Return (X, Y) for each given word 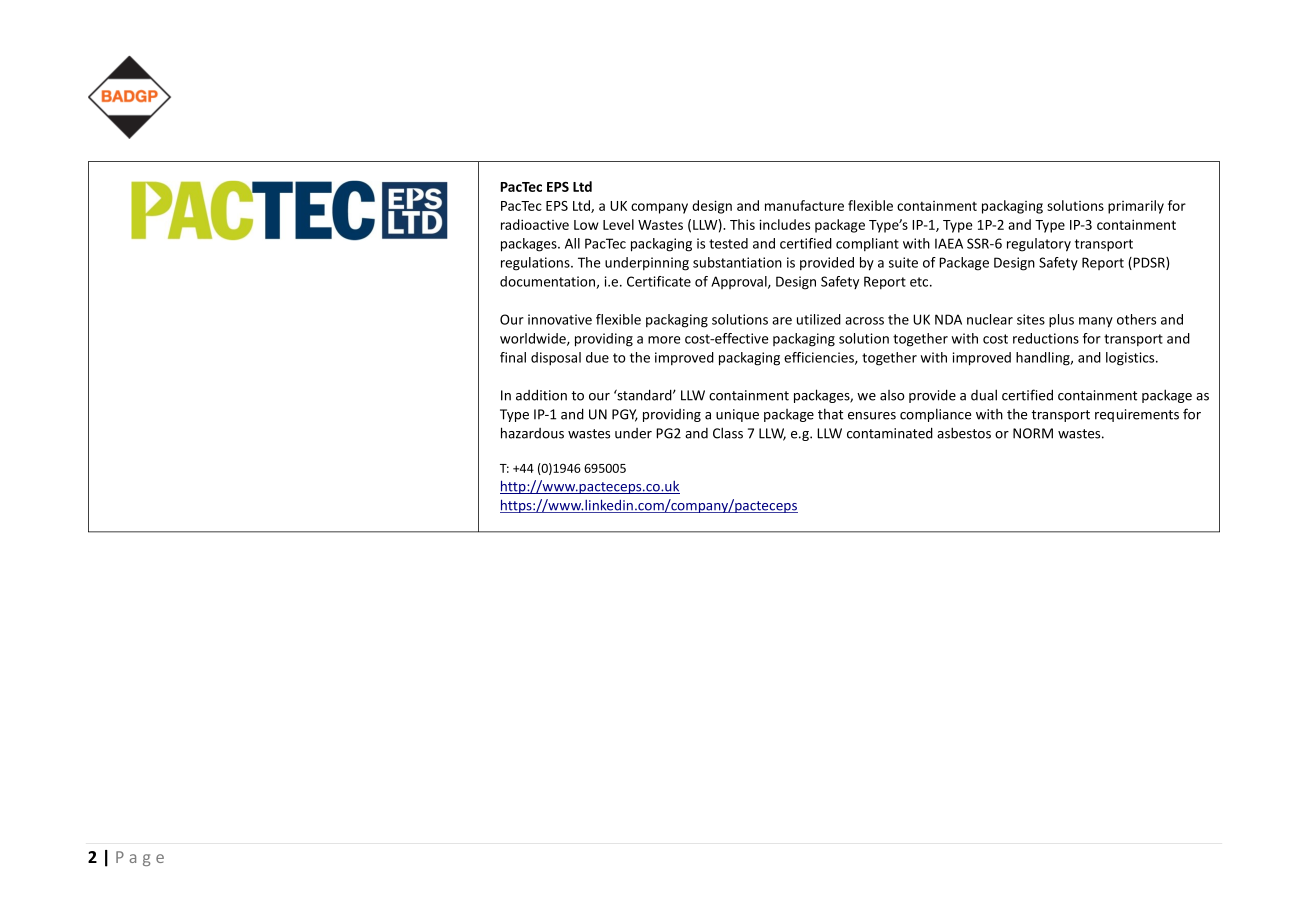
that (830, 414)
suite (903, 262)
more (664, 340)
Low (586, 225)
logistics (1131, 359)
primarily (1136, 207)
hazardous (532, 433)
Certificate (659, 281)
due (597, 357)
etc (920, 282)
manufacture (804, 205)
